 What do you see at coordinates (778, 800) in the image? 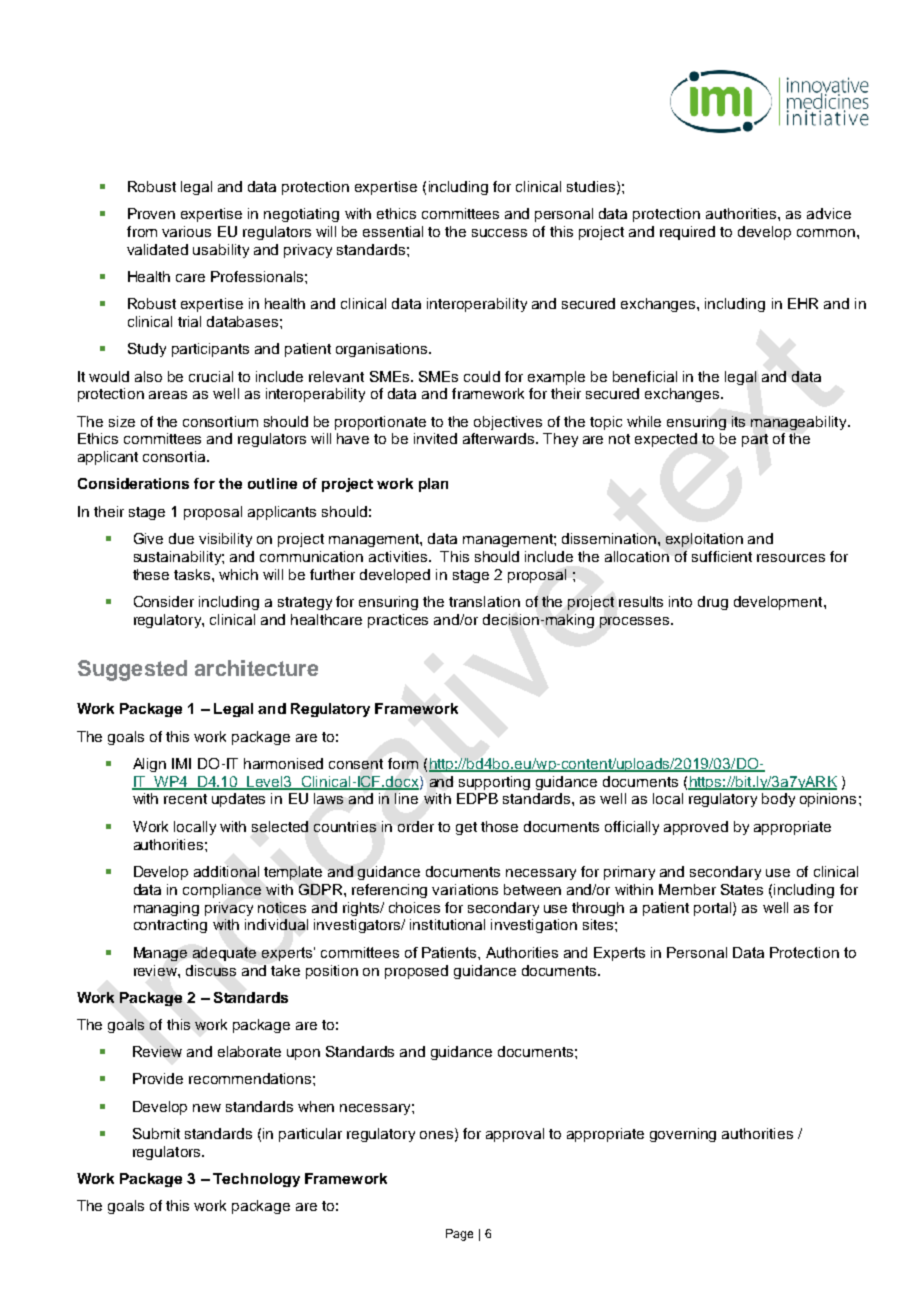
I see `body` at bounding box center [778, 800].
